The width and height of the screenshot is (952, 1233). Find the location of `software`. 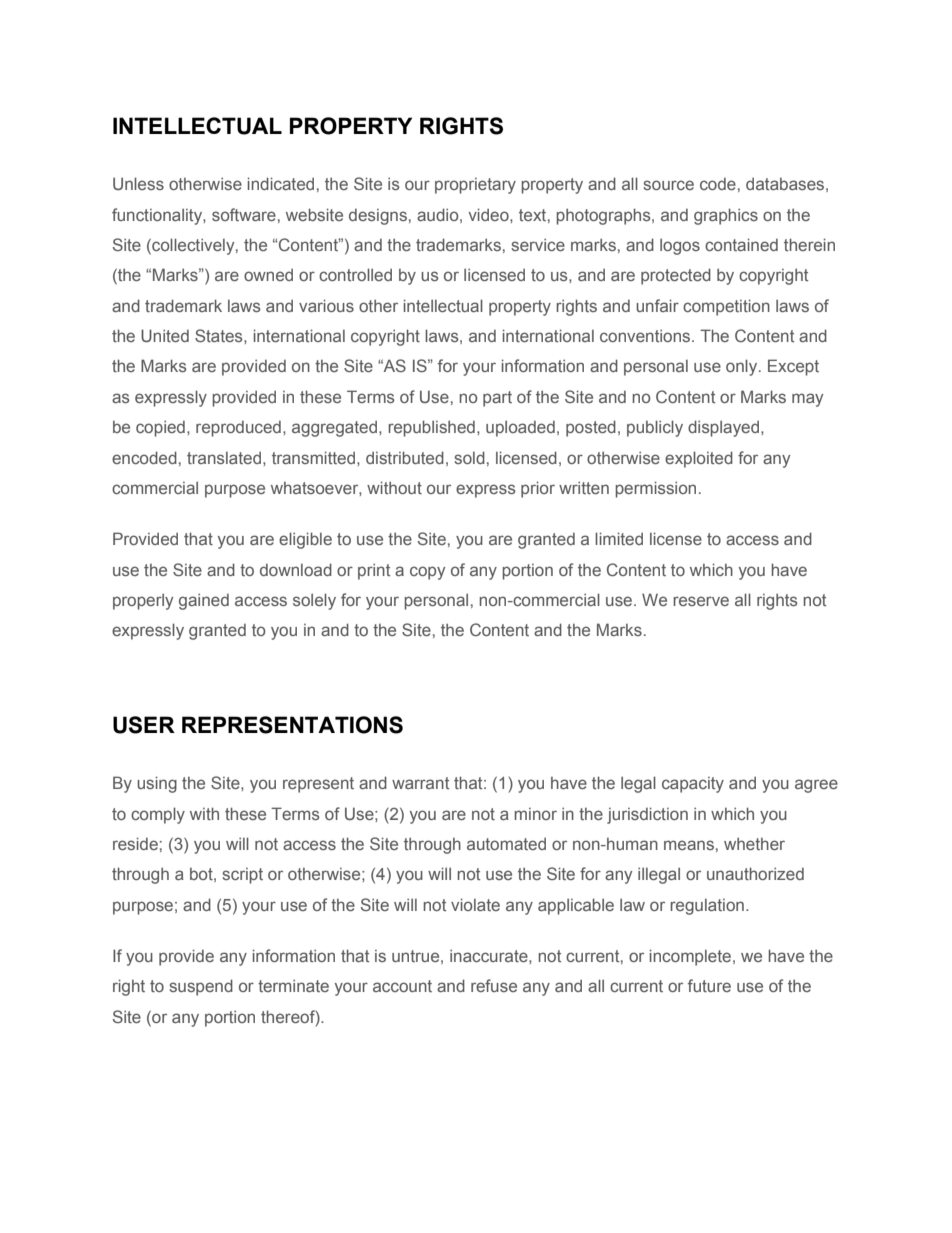

software is located at coordinates (244, 214).
